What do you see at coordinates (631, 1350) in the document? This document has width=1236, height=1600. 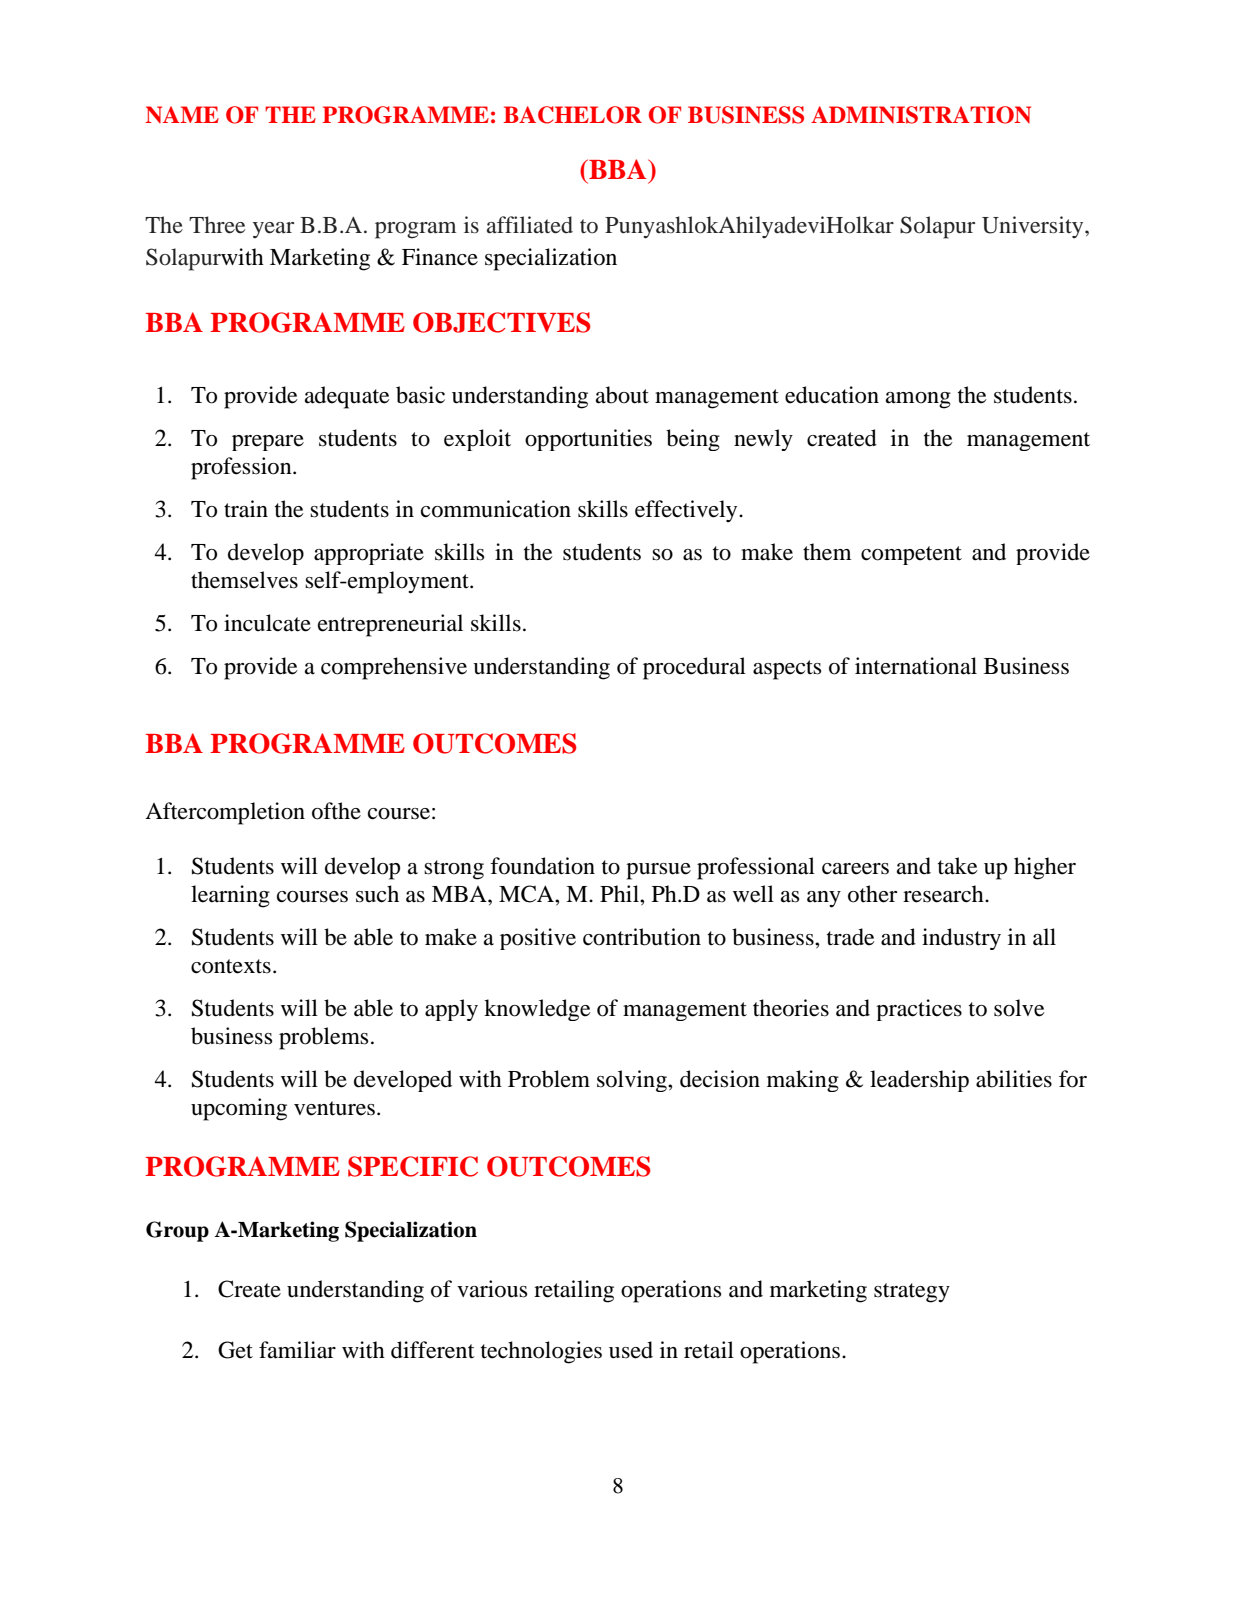 I see `used` at bounding box center [631, 1350].
